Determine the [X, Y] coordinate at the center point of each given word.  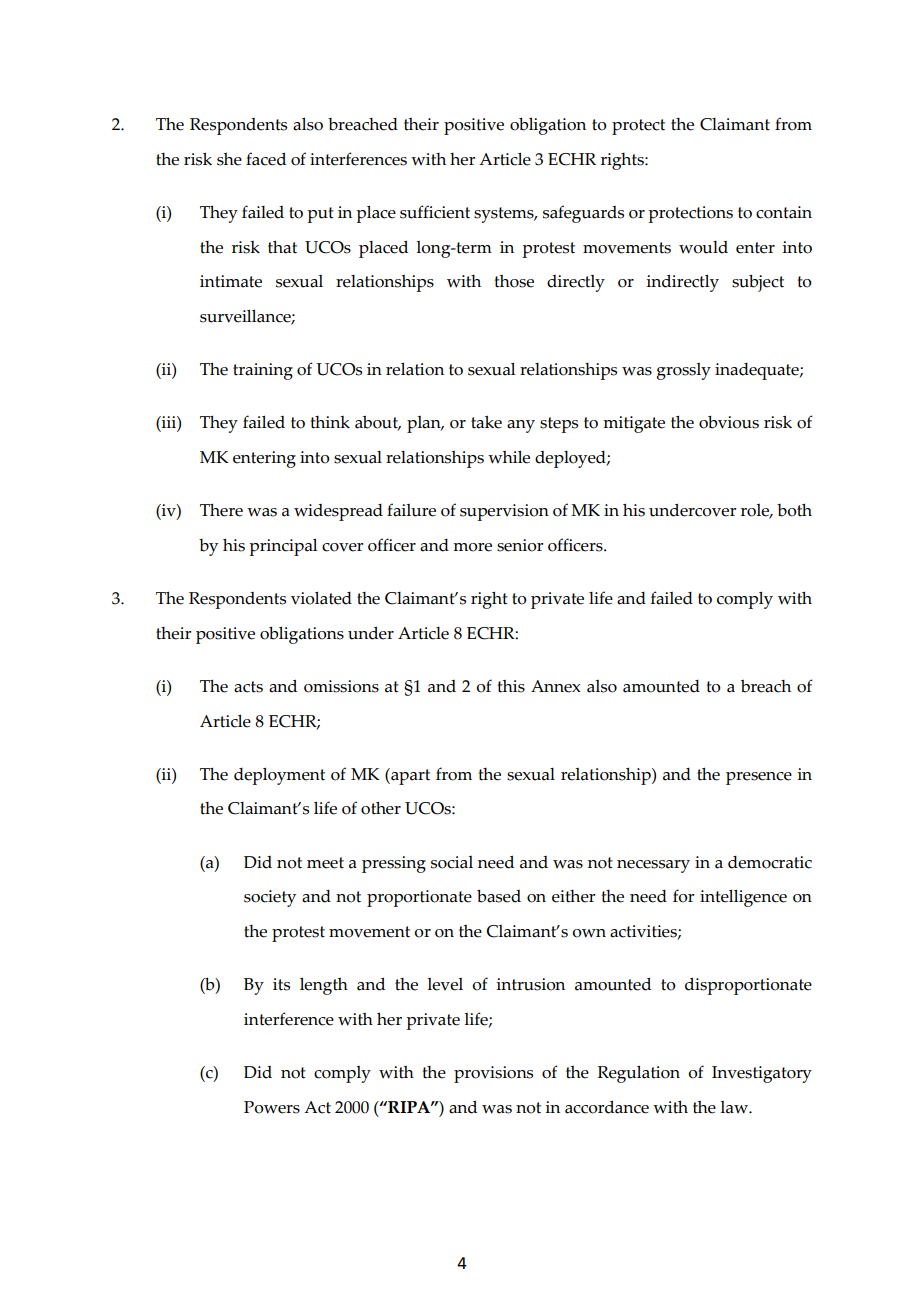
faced [266, 159]
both [794, 510]
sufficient [435, 212]
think [330, 422]
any [521, 426]
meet [325, 863]
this [511, 686]
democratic [770, 862]
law [735, 1107]
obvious [729, 422]
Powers [272, 1107]
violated [321, 598]
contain [784, 212]
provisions [493, 1074]
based [499, 896]
